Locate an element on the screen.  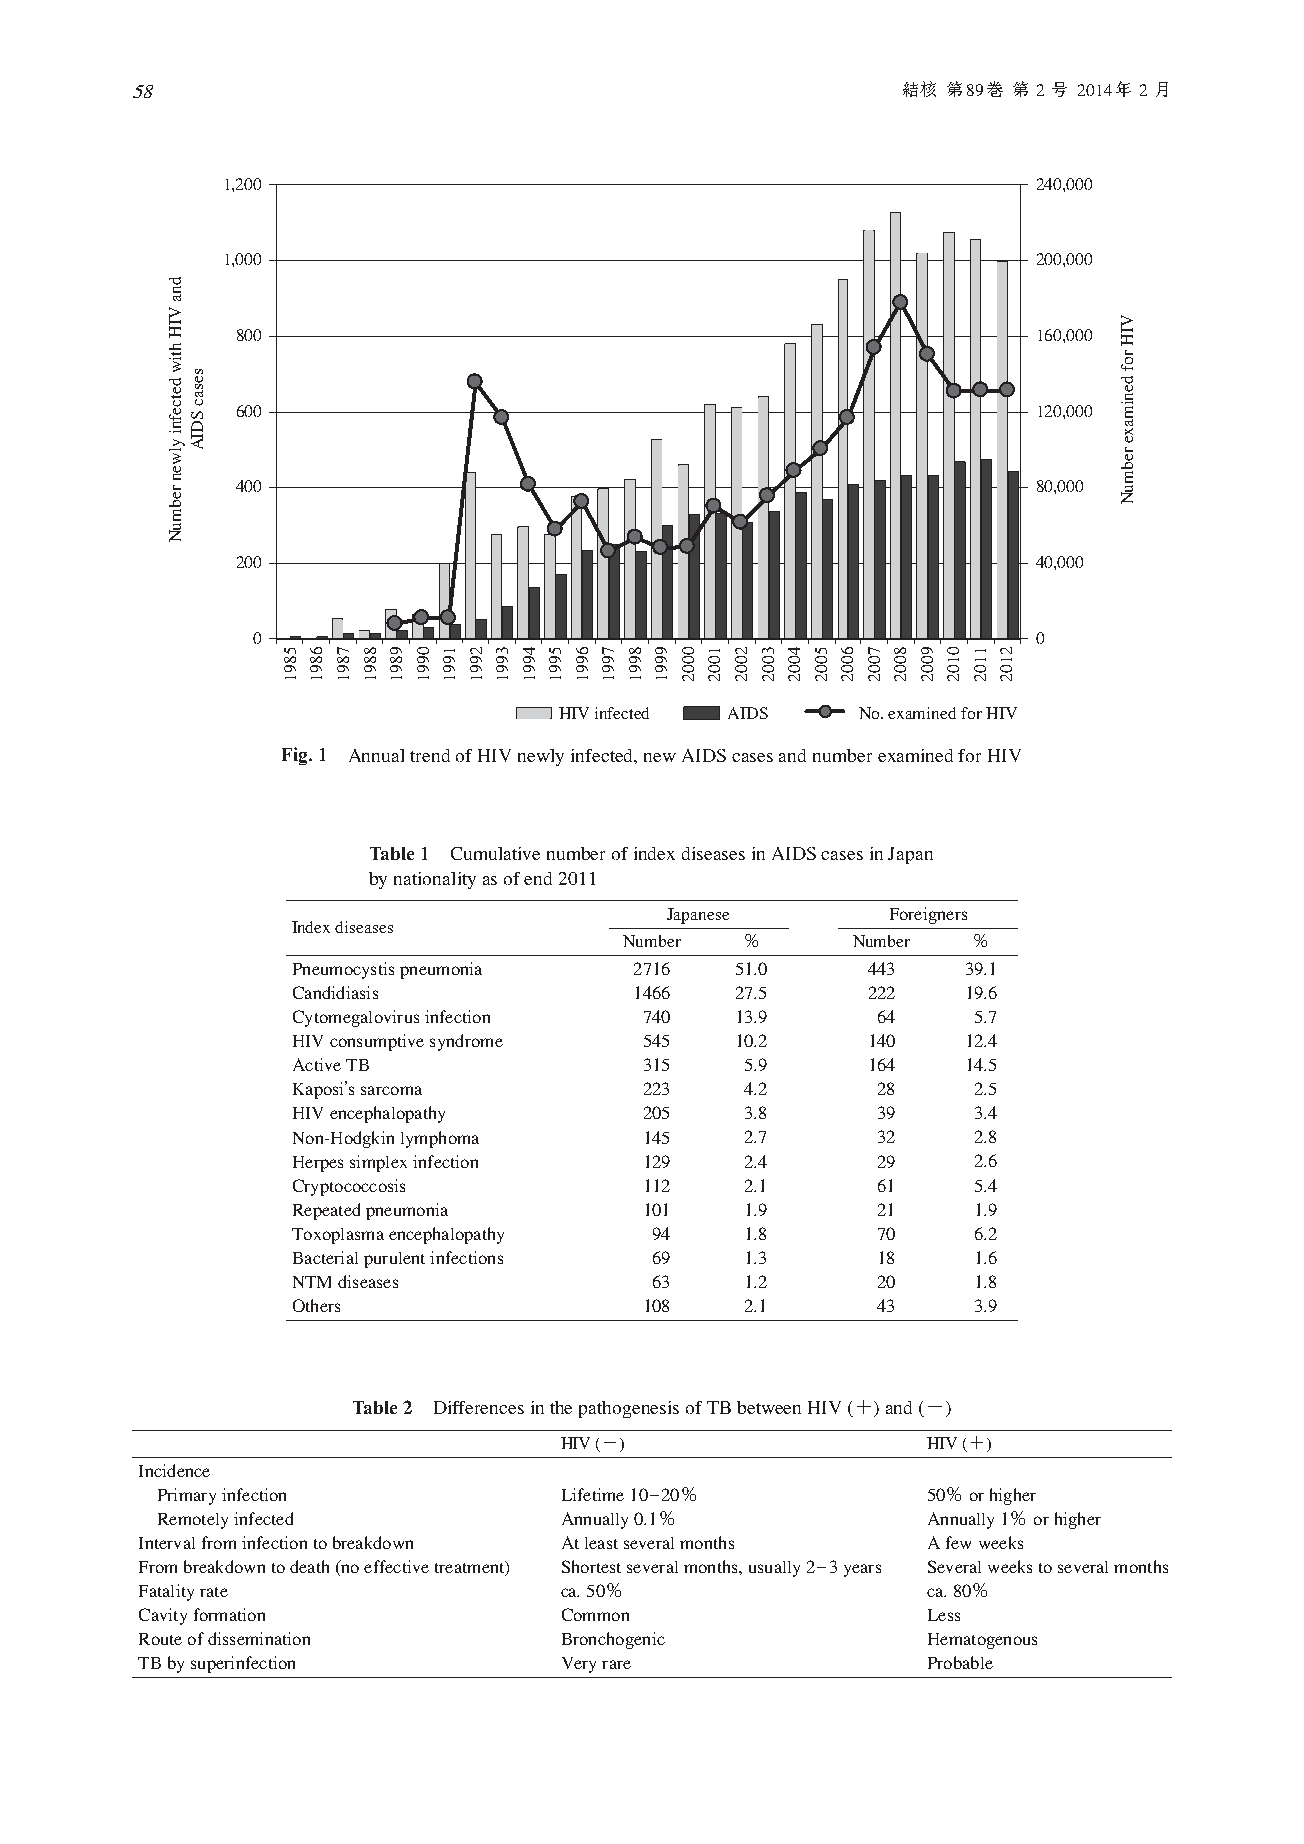
trend is located at coordinates (430, 755).
